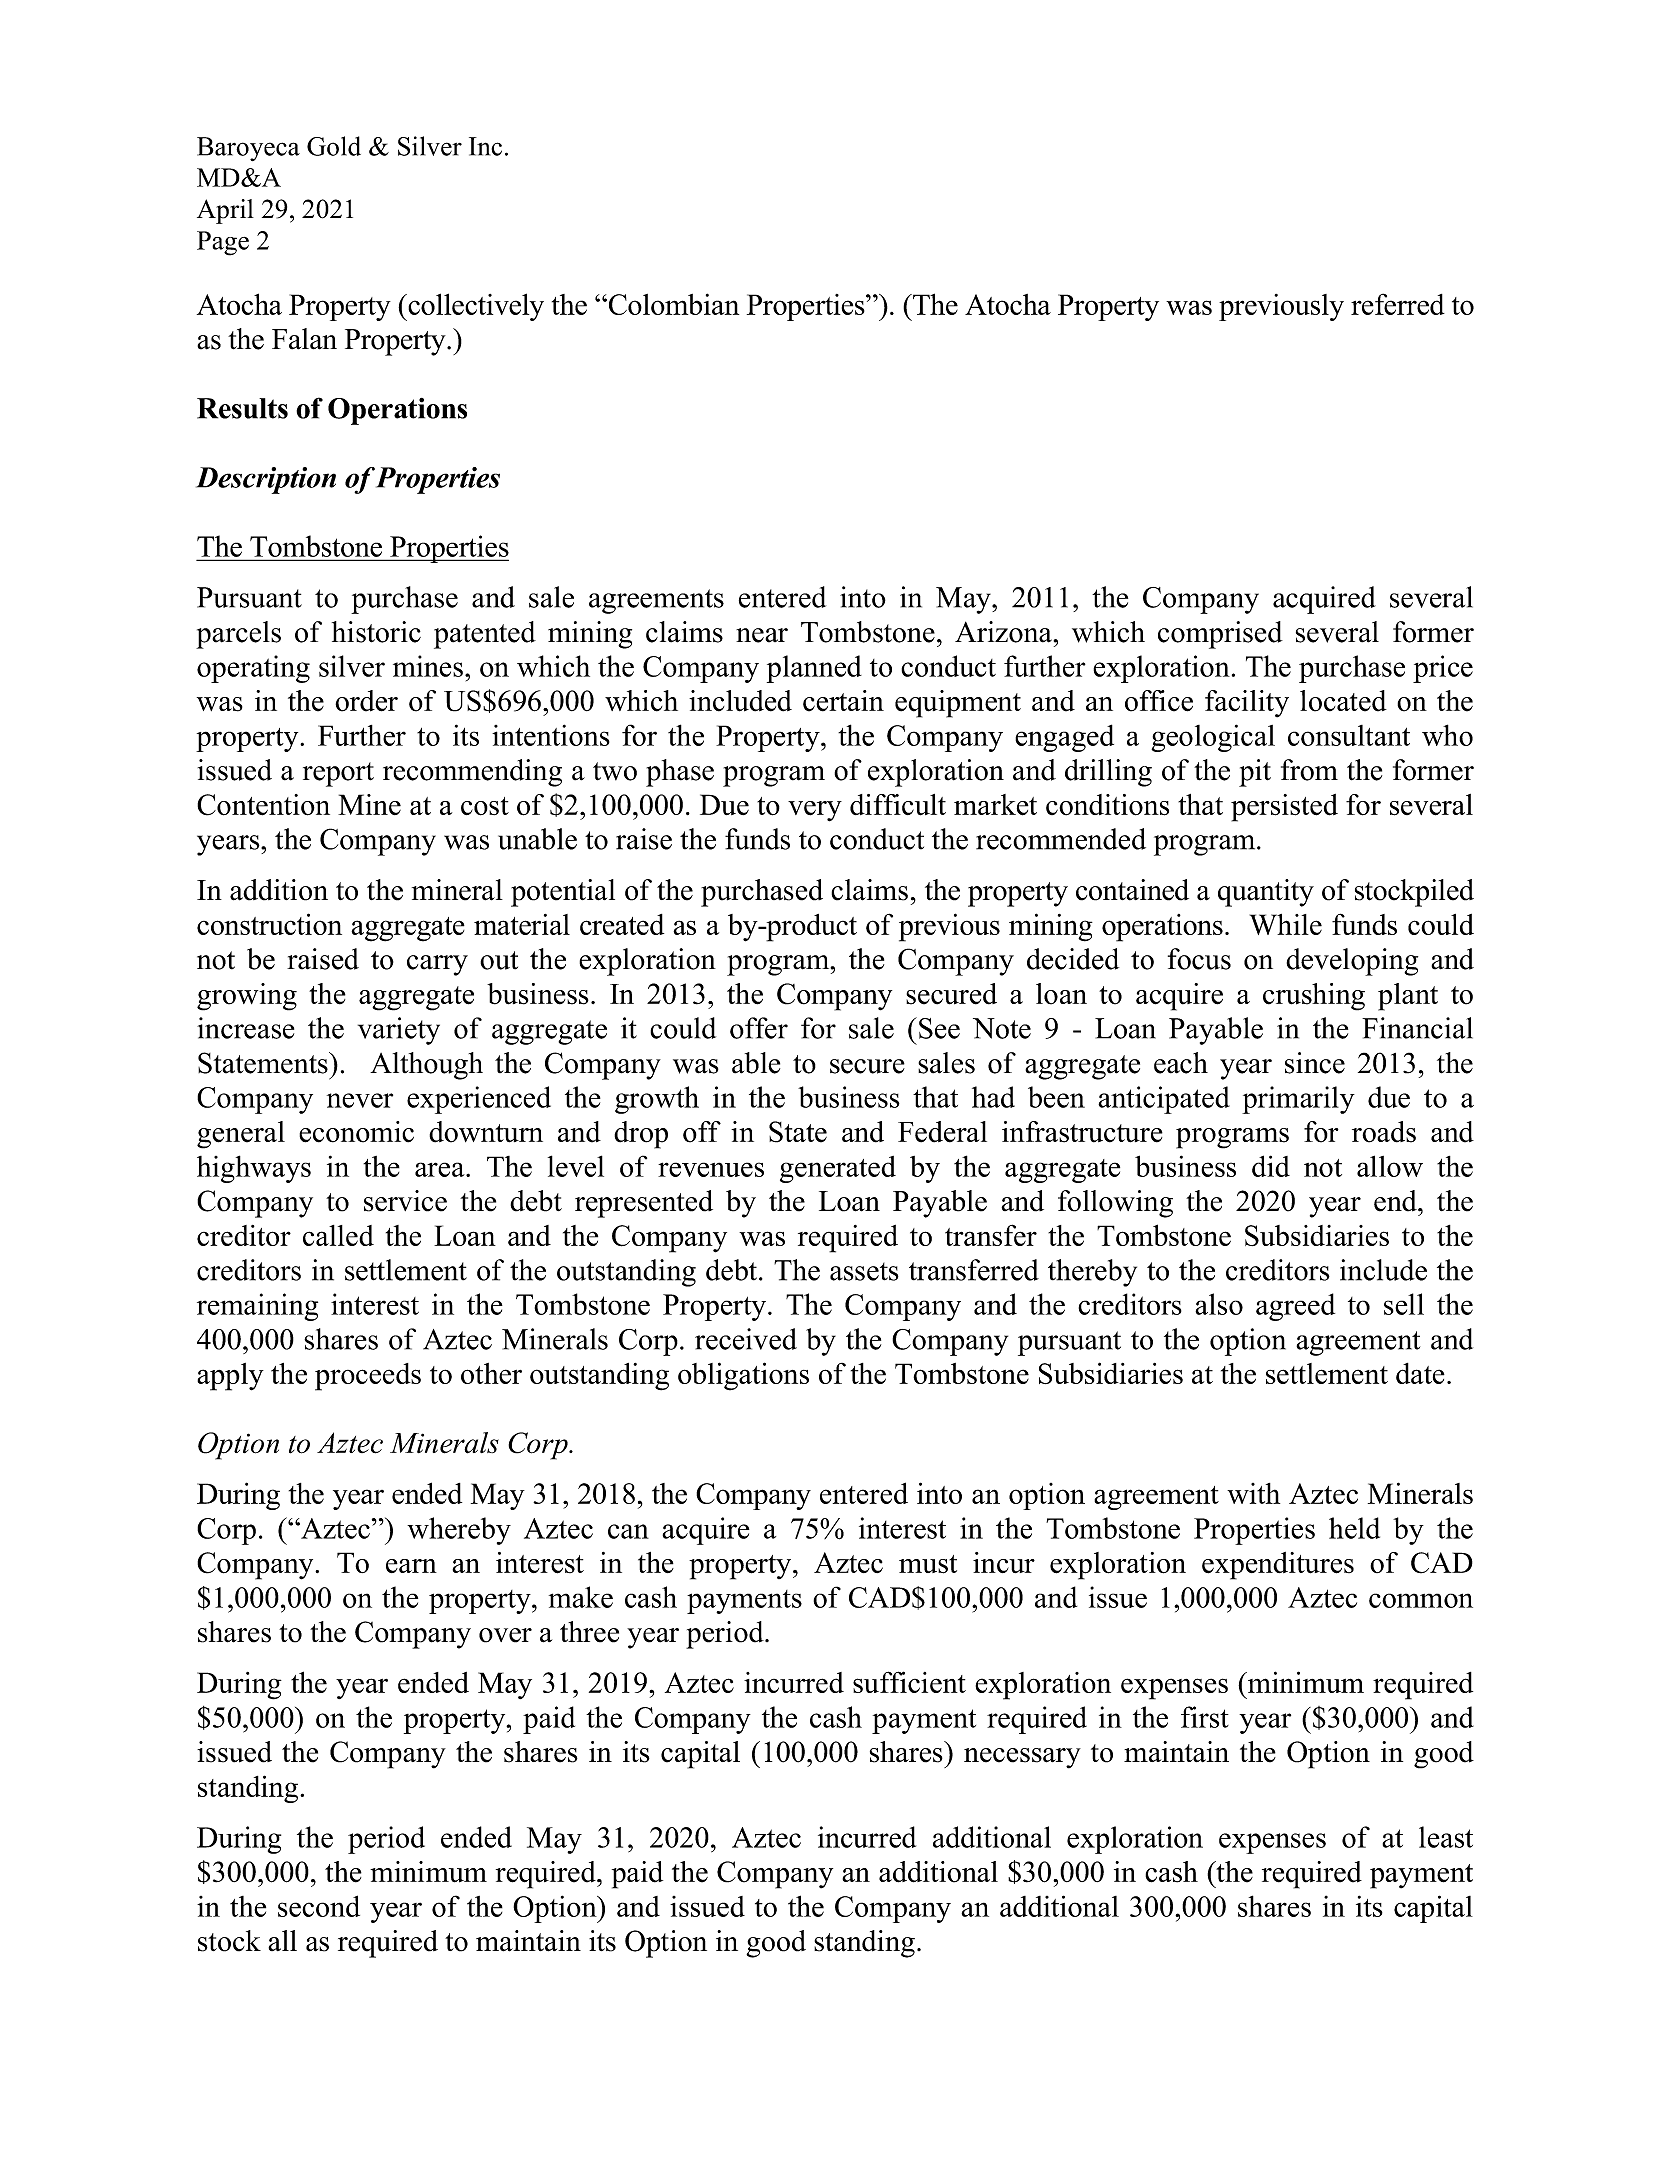  What do you see at coordinates (319, 1906) in the screenshot?
I see `second` at bounding box center [319, 1906].
